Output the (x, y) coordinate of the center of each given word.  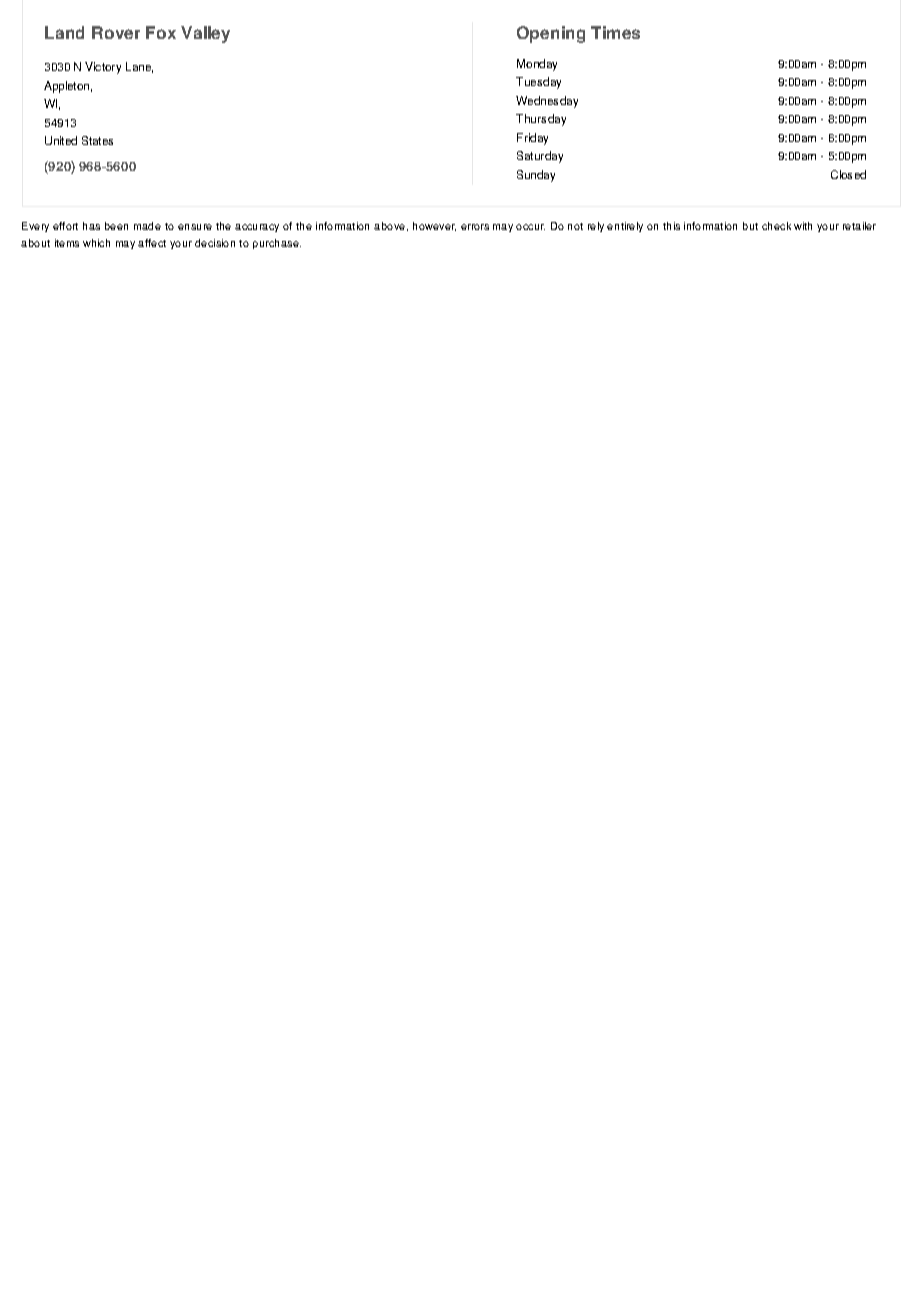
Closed (848, 174)
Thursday (541, 120)
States (97, 140)
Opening (551, 34)
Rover (116, 32)
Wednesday (547, 102)
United (61, 140)
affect (152, 243)
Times (615, 32)
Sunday (536, 176)
